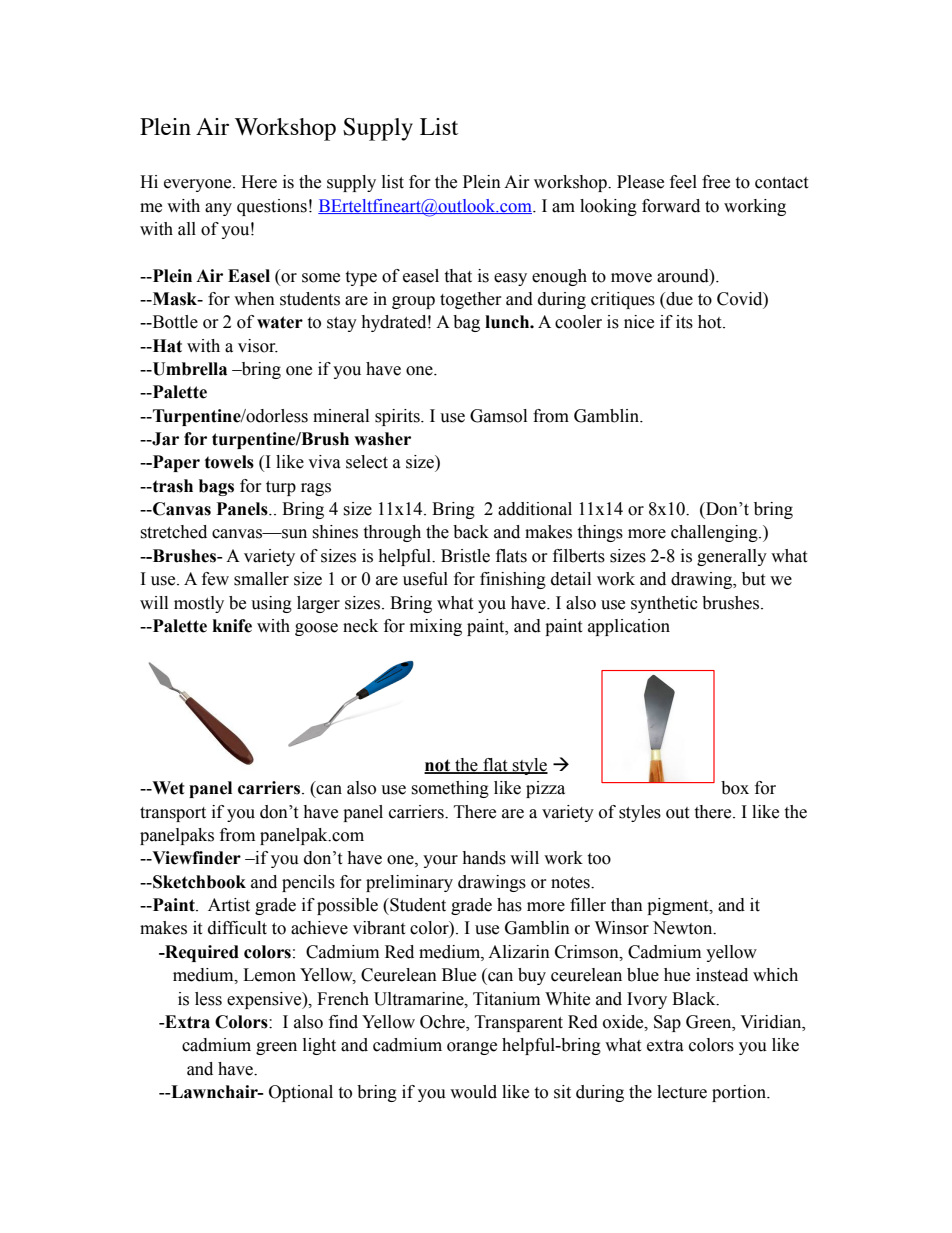  Describe the element at coordinates (732, 557) in the screenshot. I see `generally` at that location.
